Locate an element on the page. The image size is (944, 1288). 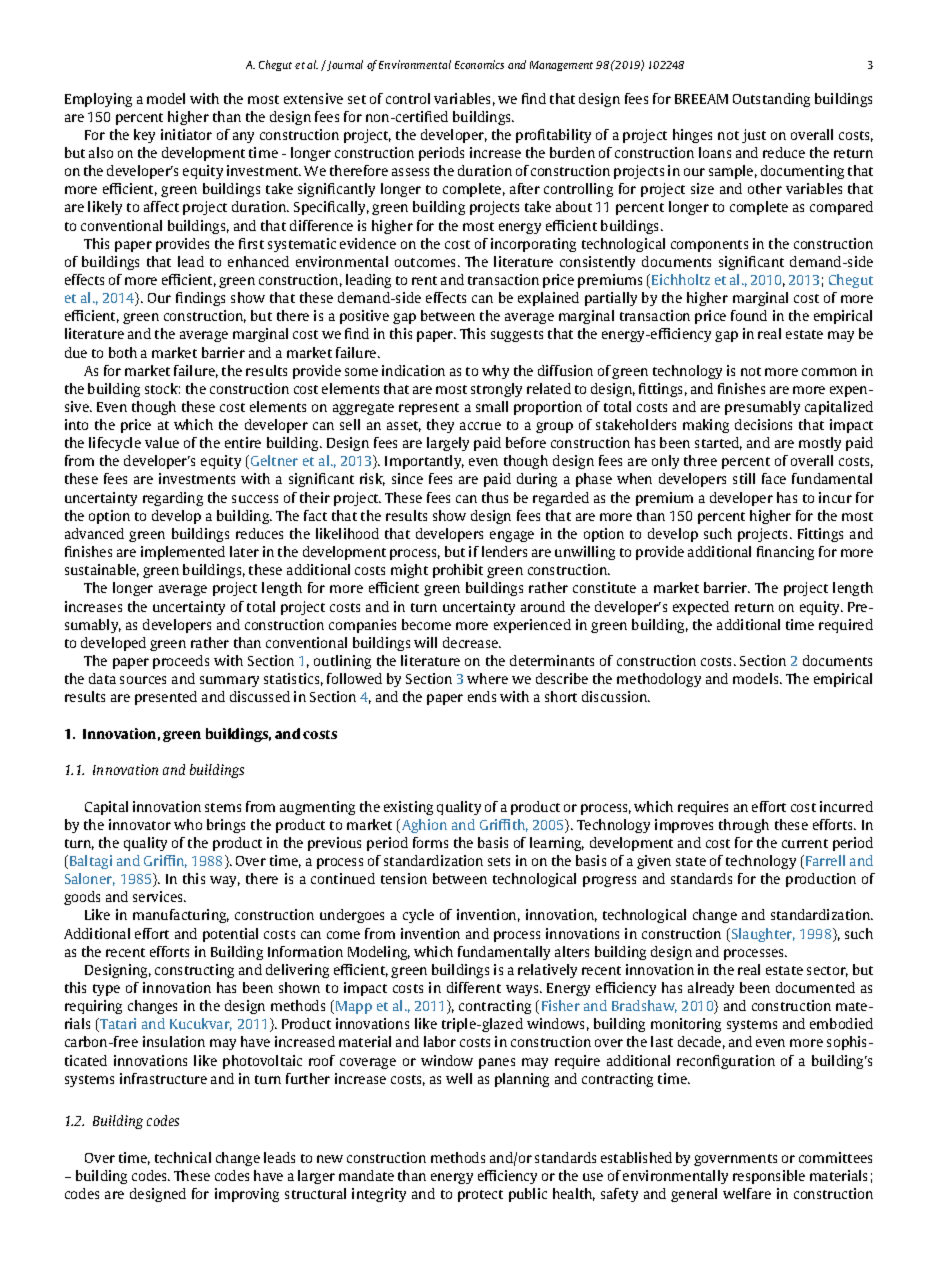
Outstanding is located at coordinates (771, 100).
